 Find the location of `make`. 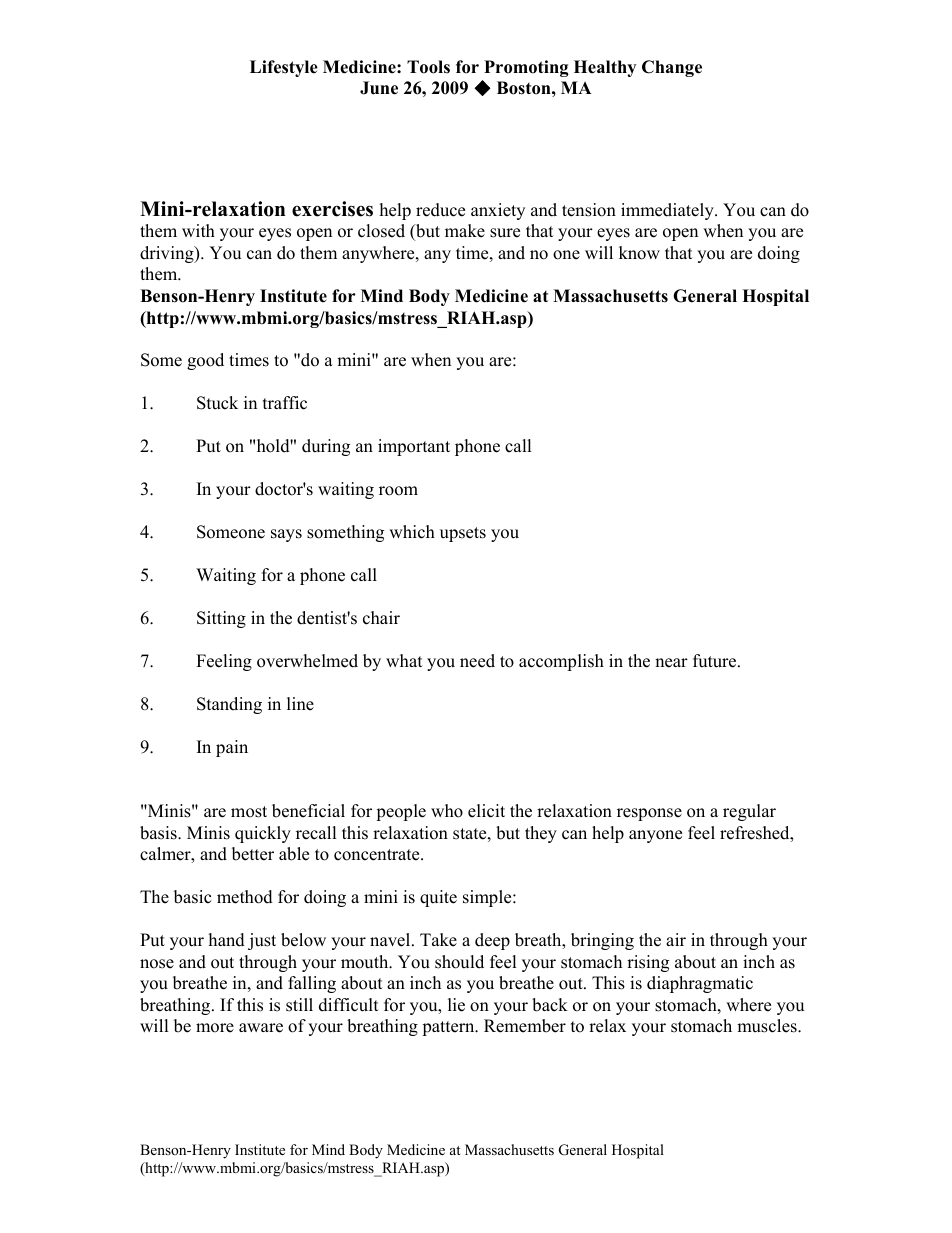

make is located at coordinates (465, 231).
